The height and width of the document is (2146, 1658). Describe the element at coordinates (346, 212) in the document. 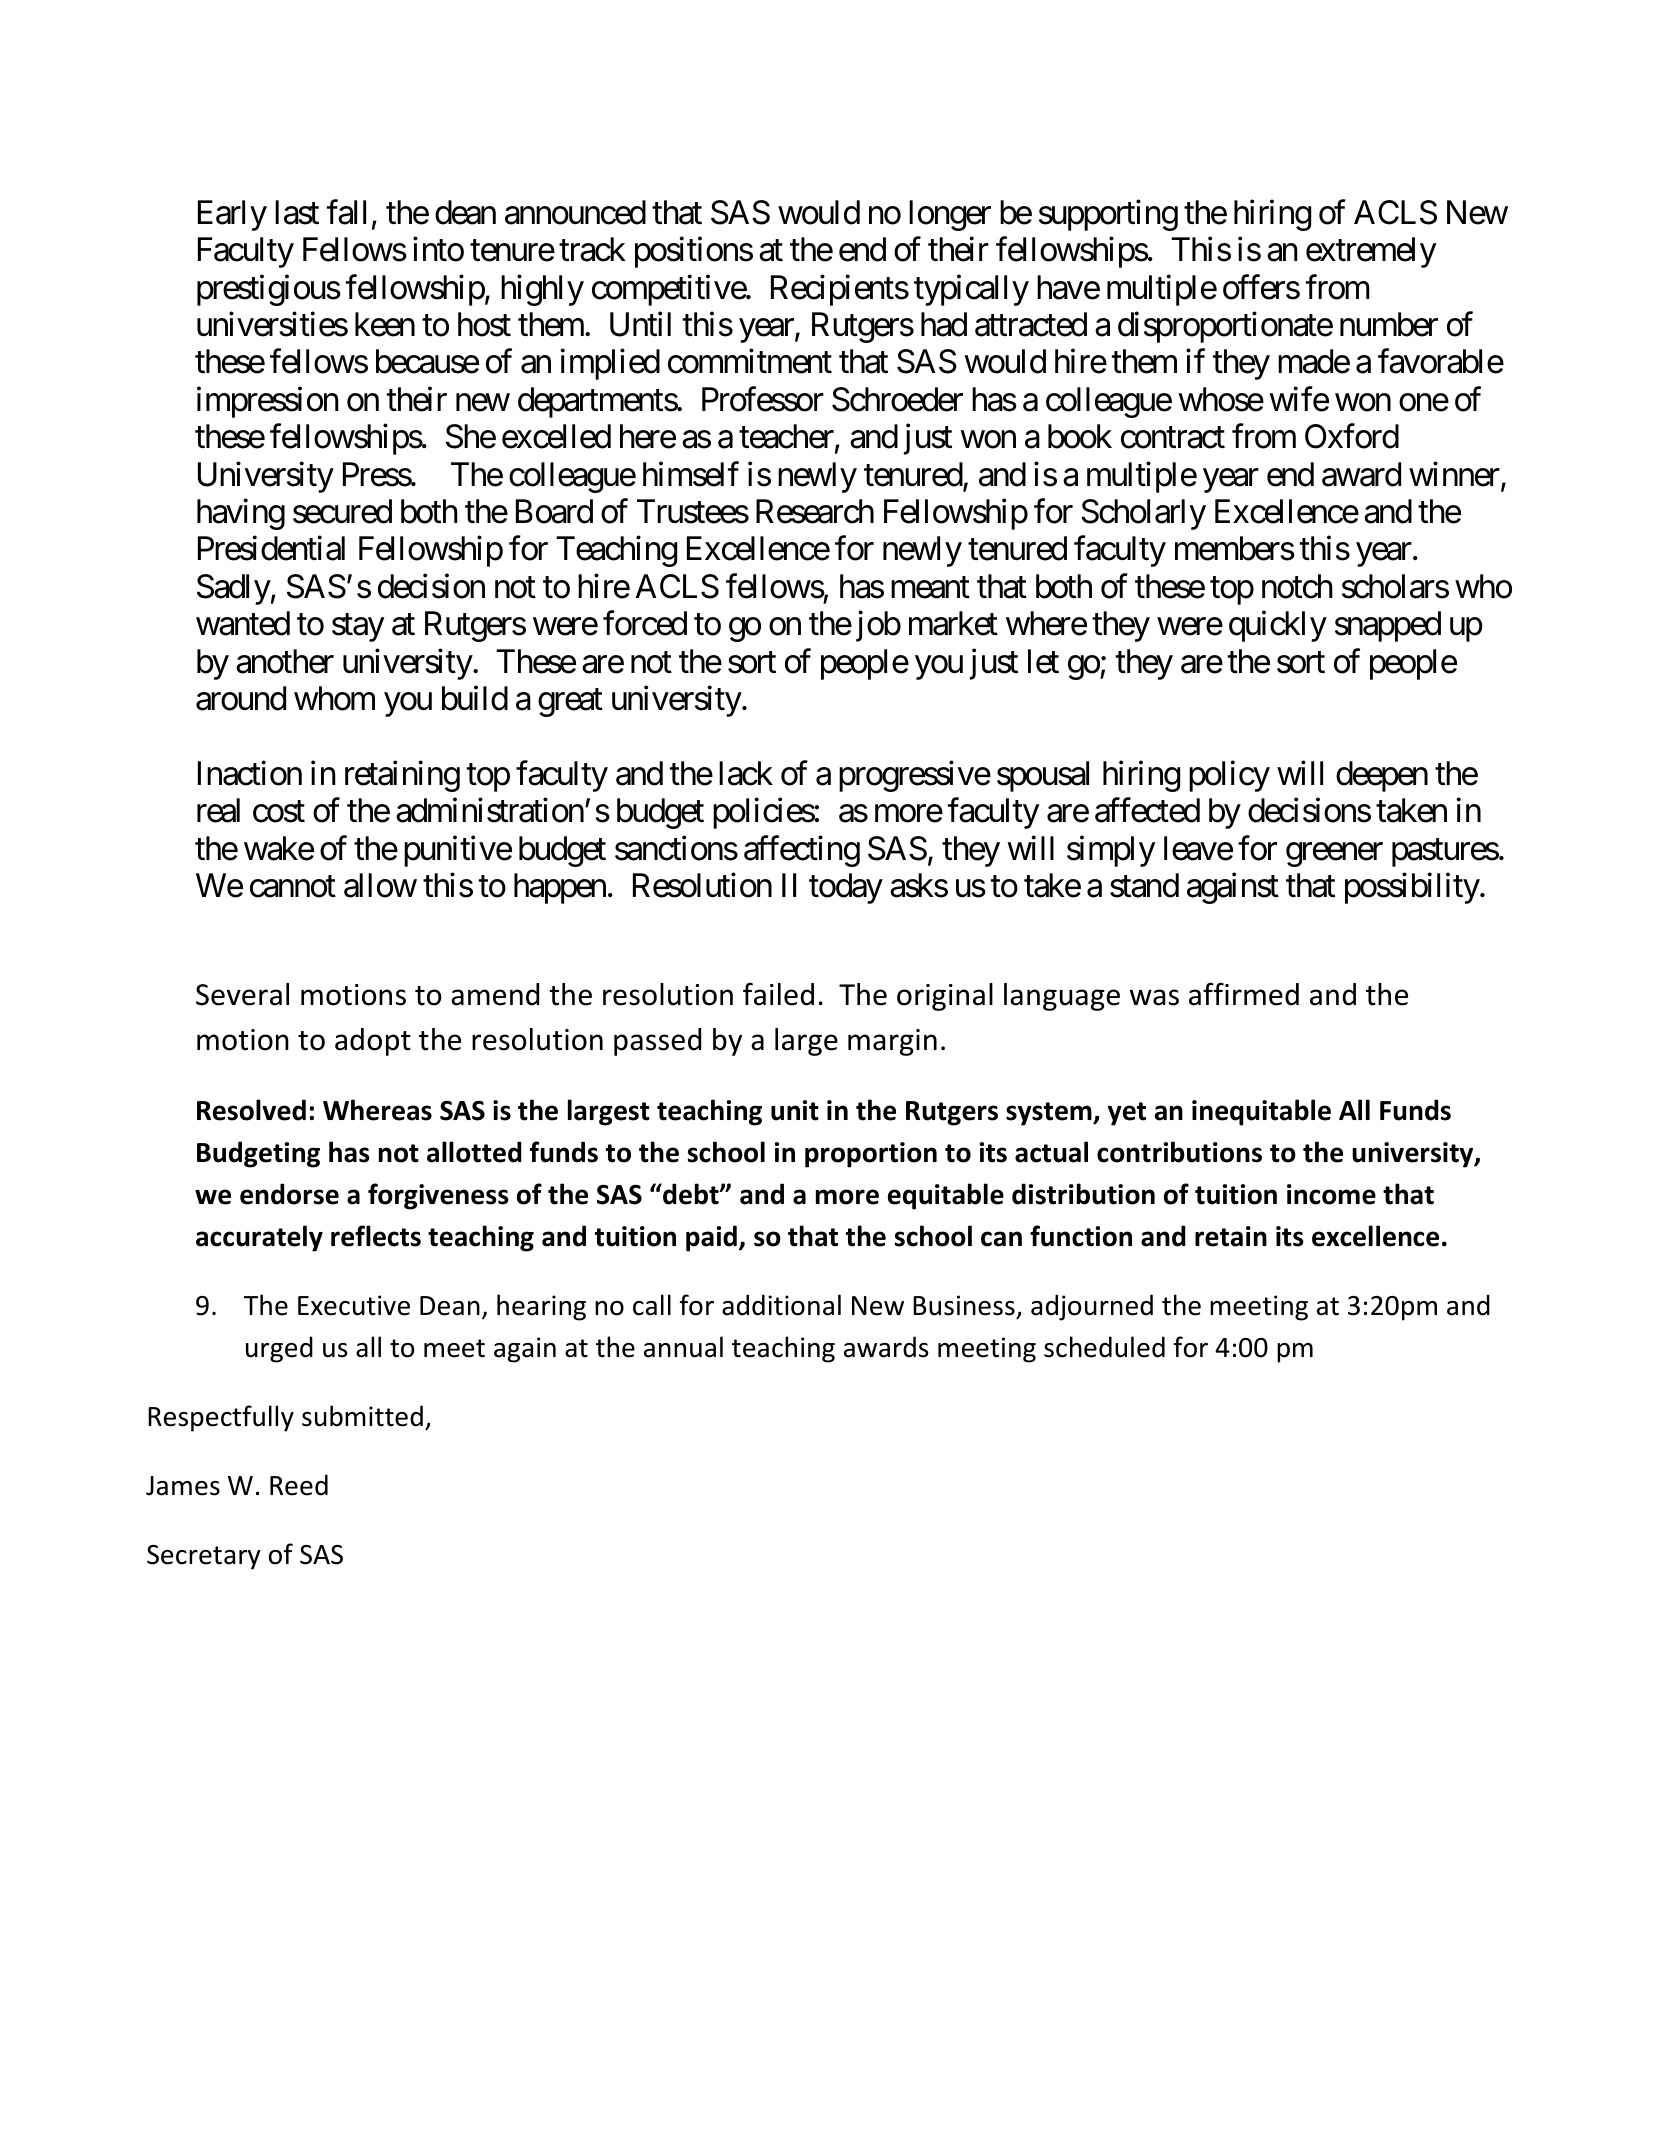

I see `fall` at that location.
